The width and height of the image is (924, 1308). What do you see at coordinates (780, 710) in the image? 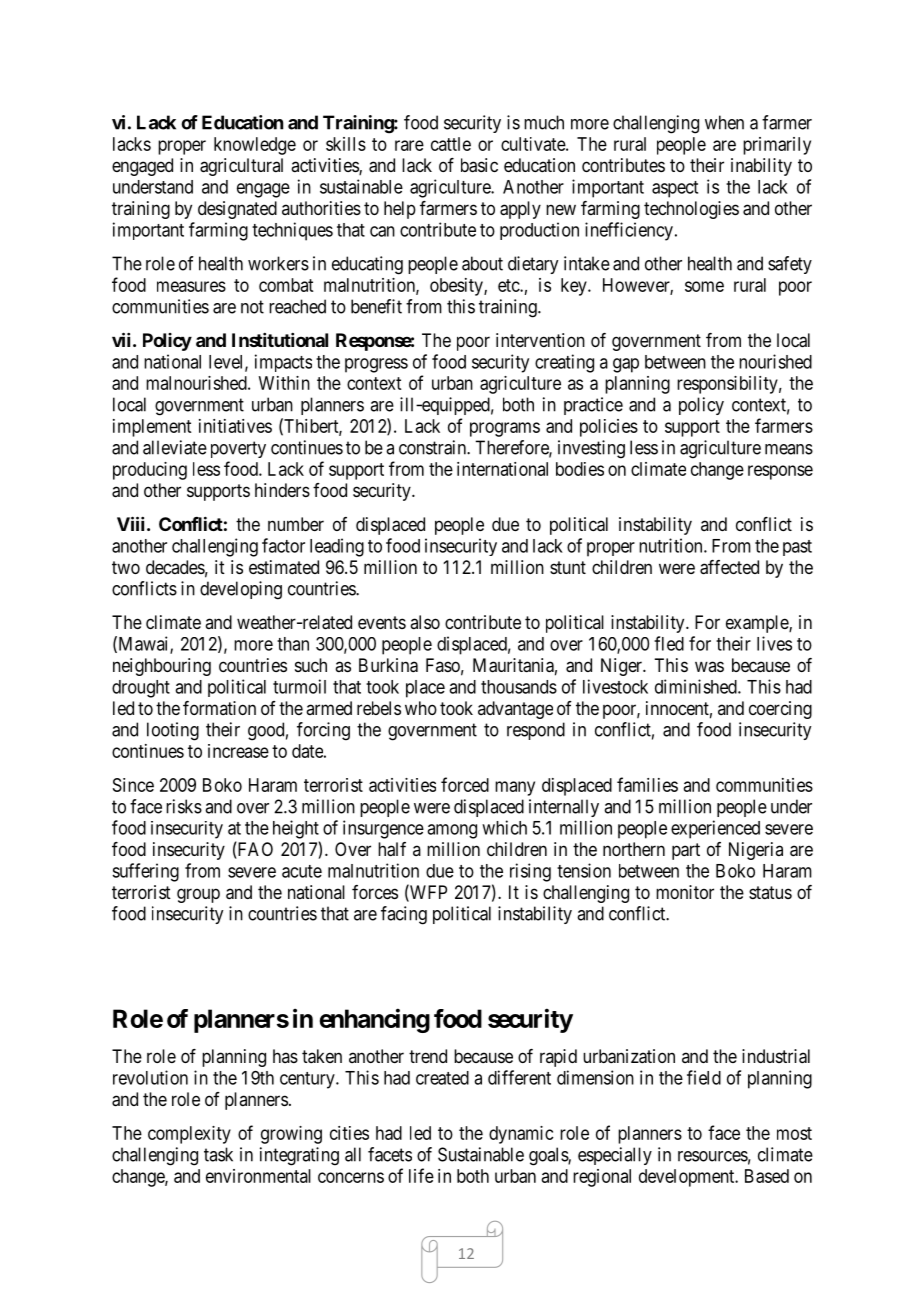
I see `coercing` at bounding box center [780, 710].
